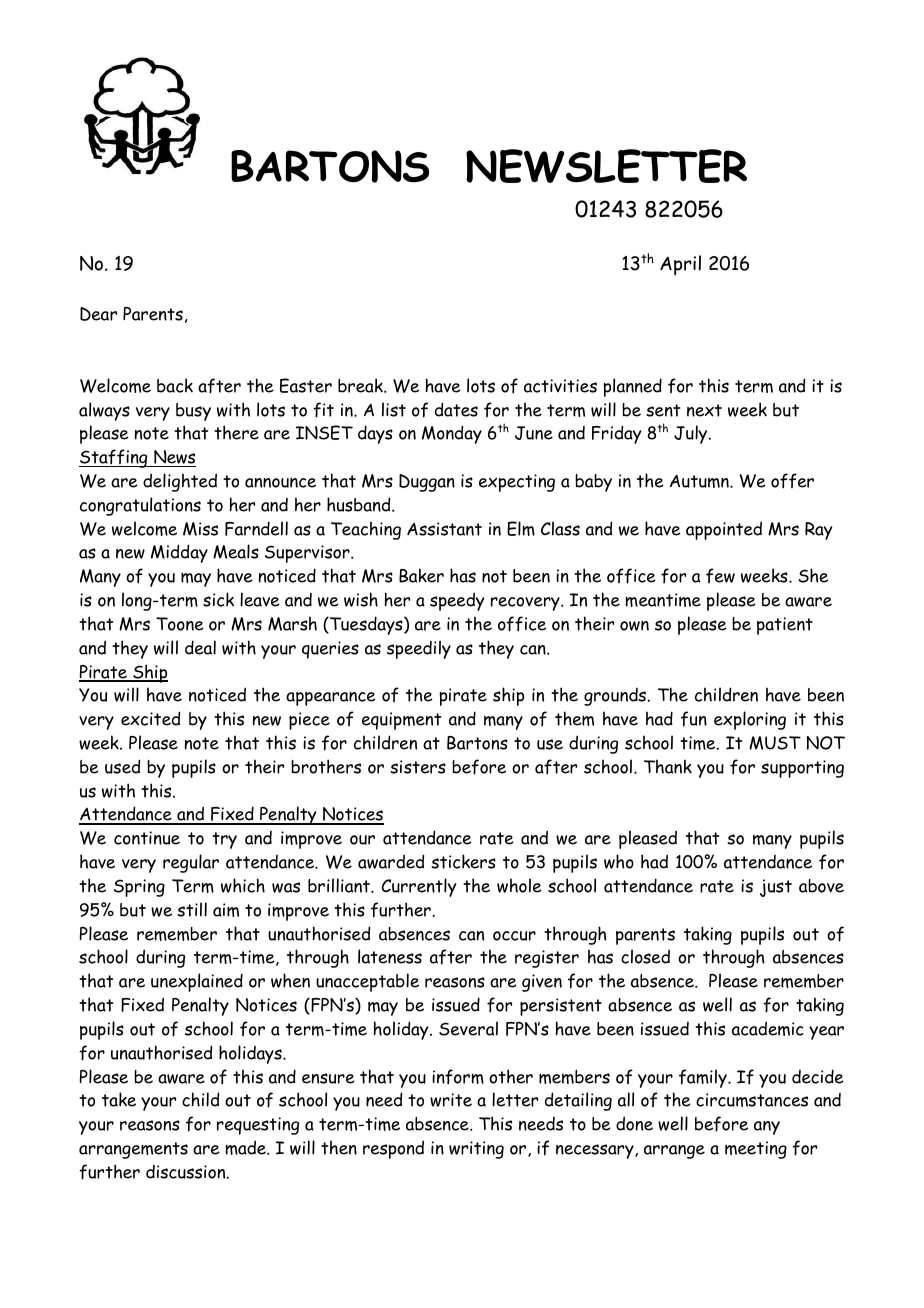 This screenshot has height=1308, width=924. Describe the element at coordinates (680, 265) in the screenshot. I see `April` at that location.
